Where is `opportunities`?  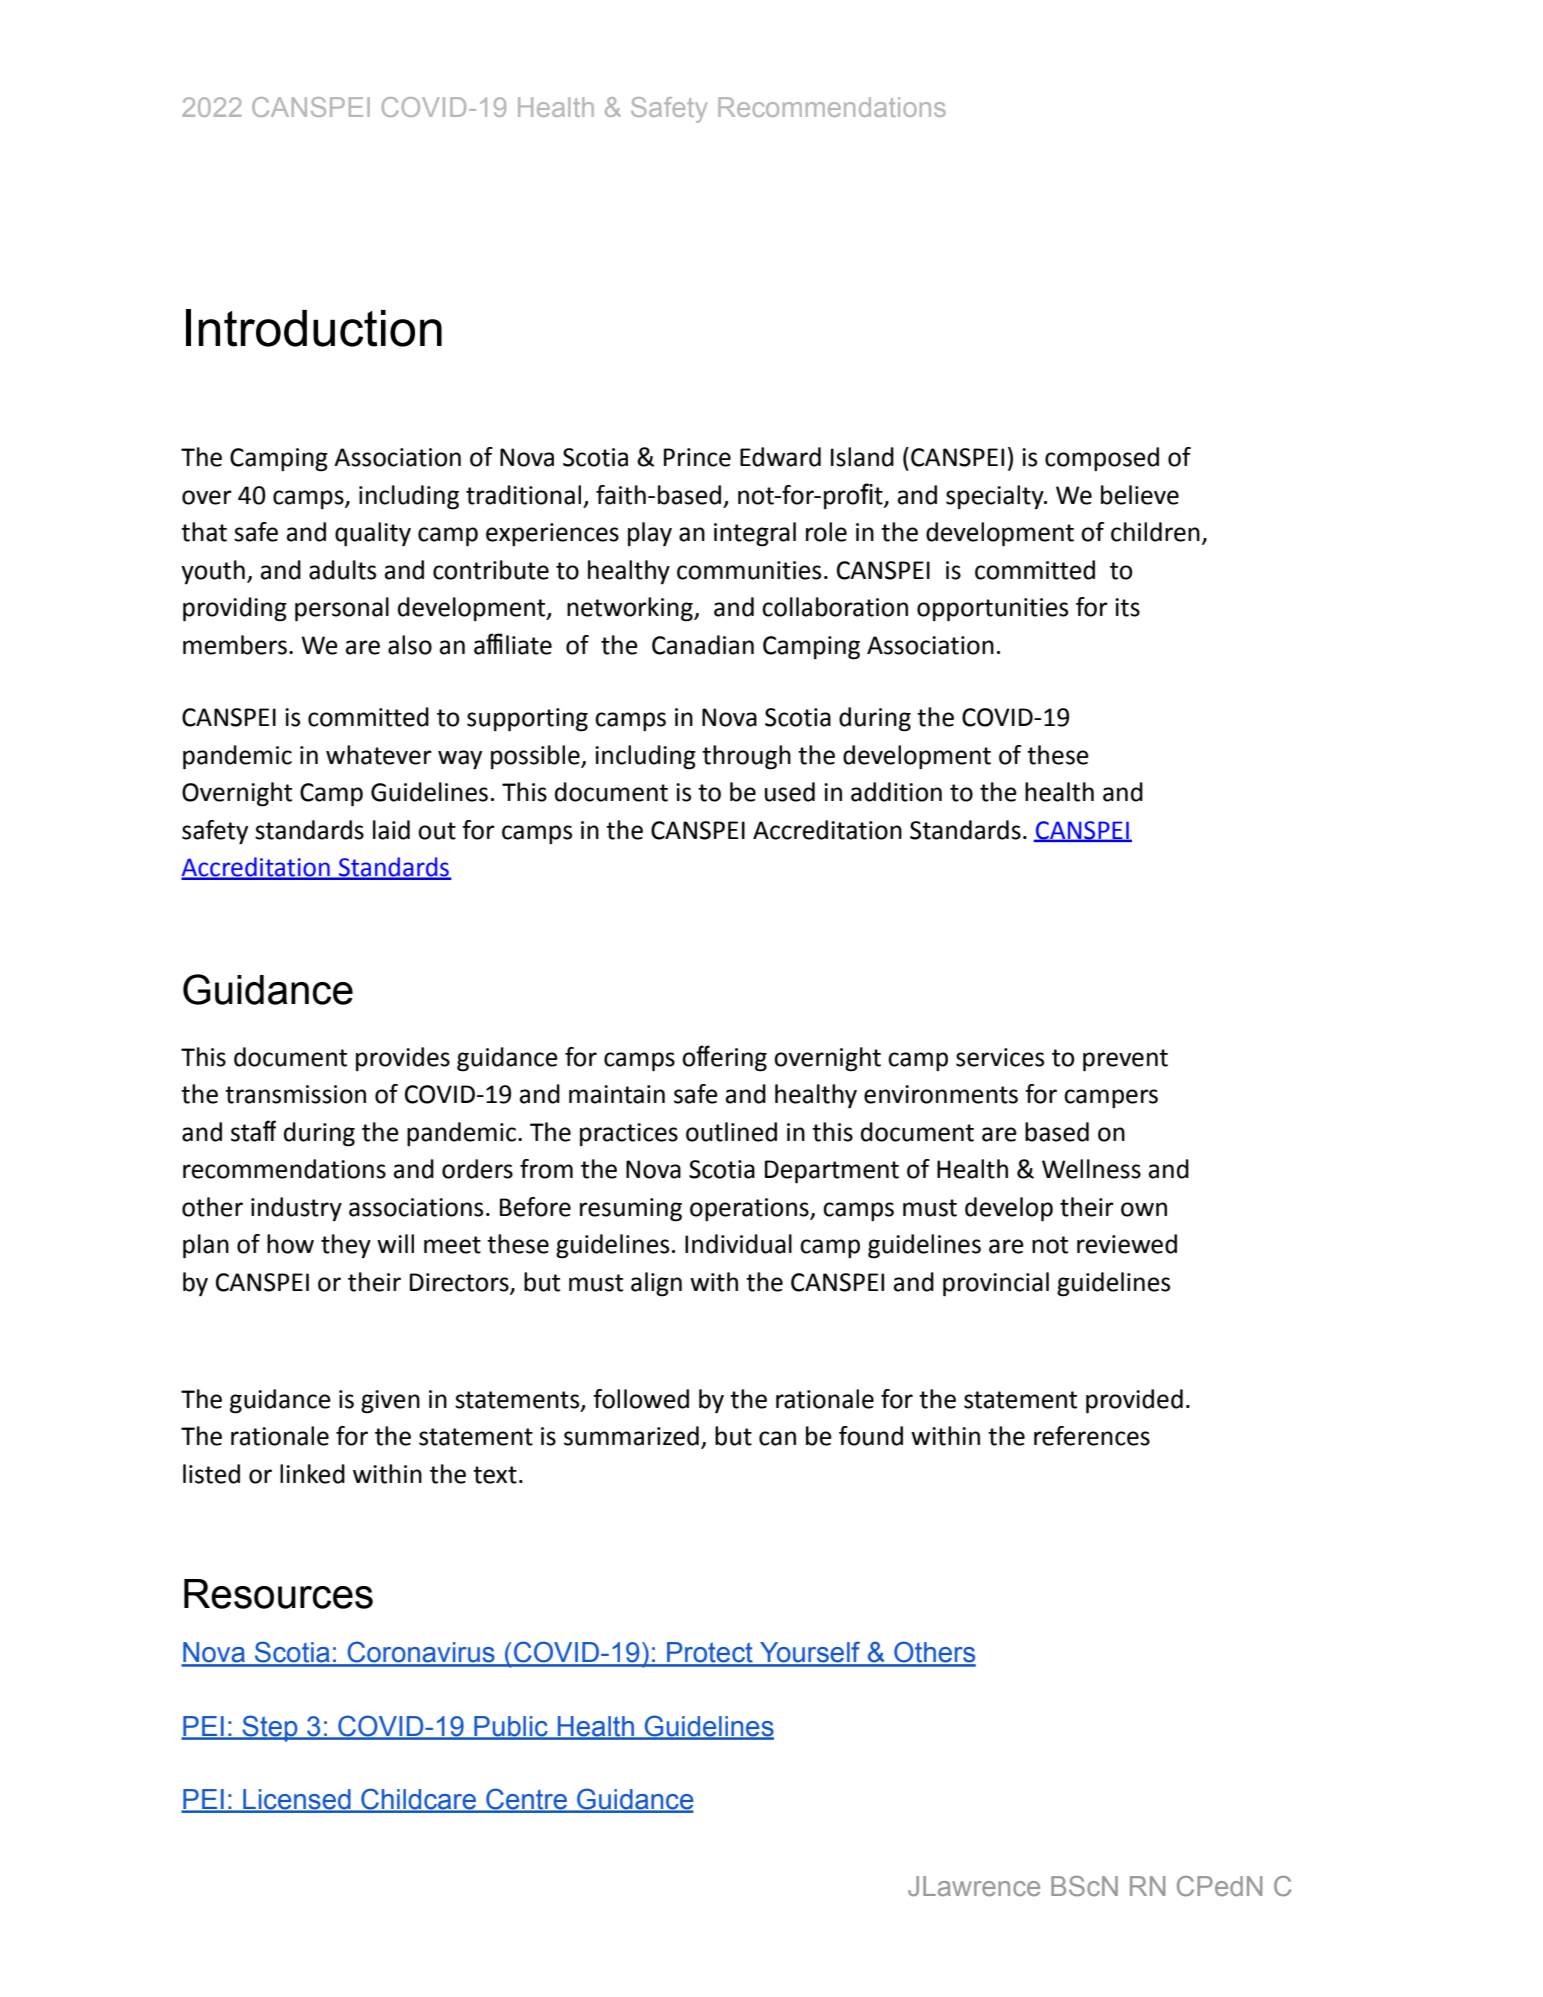 opportunities is located at coordinates (992, 610).
